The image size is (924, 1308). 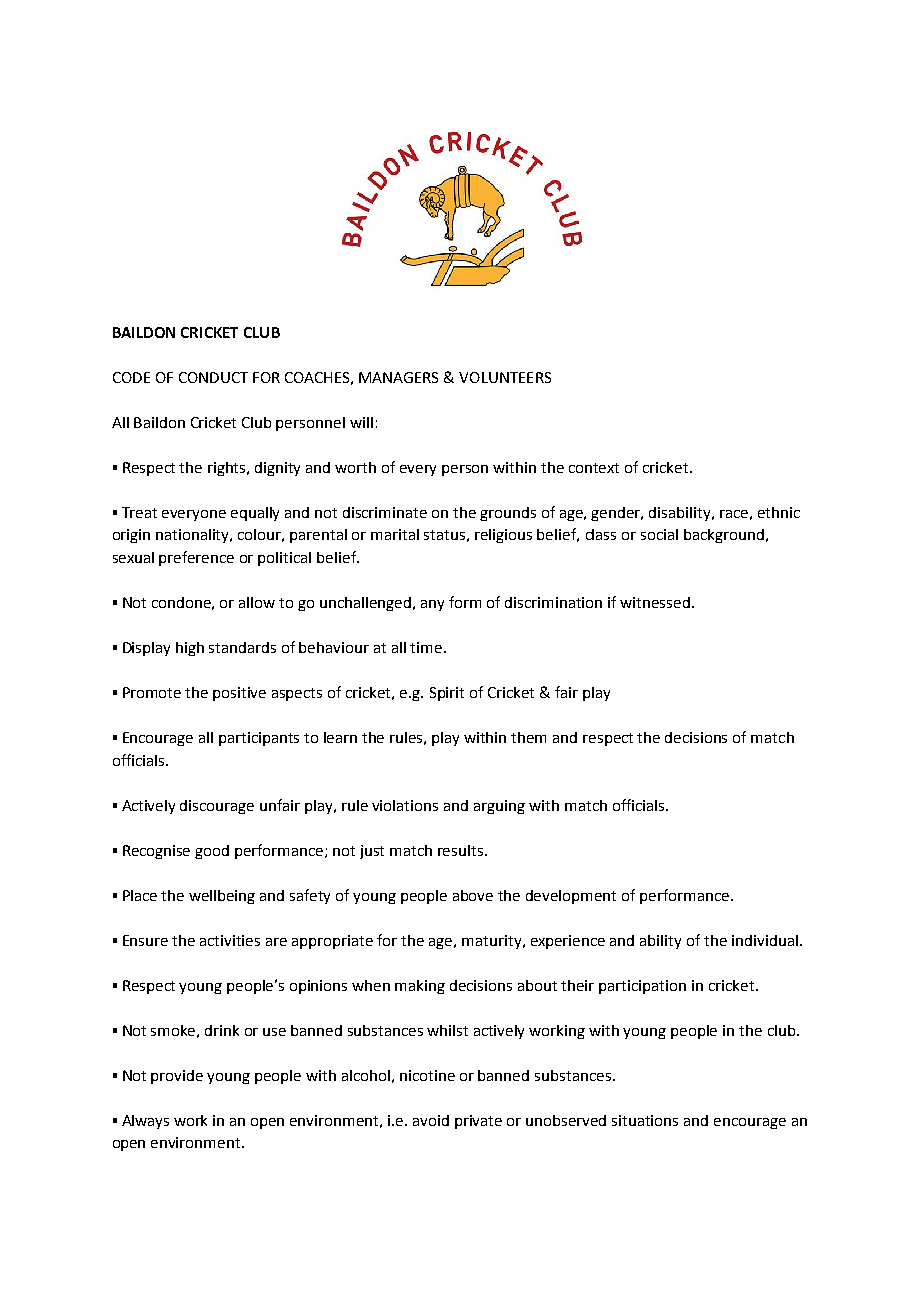 I want to click on participants, so click(x=259, y=739).
